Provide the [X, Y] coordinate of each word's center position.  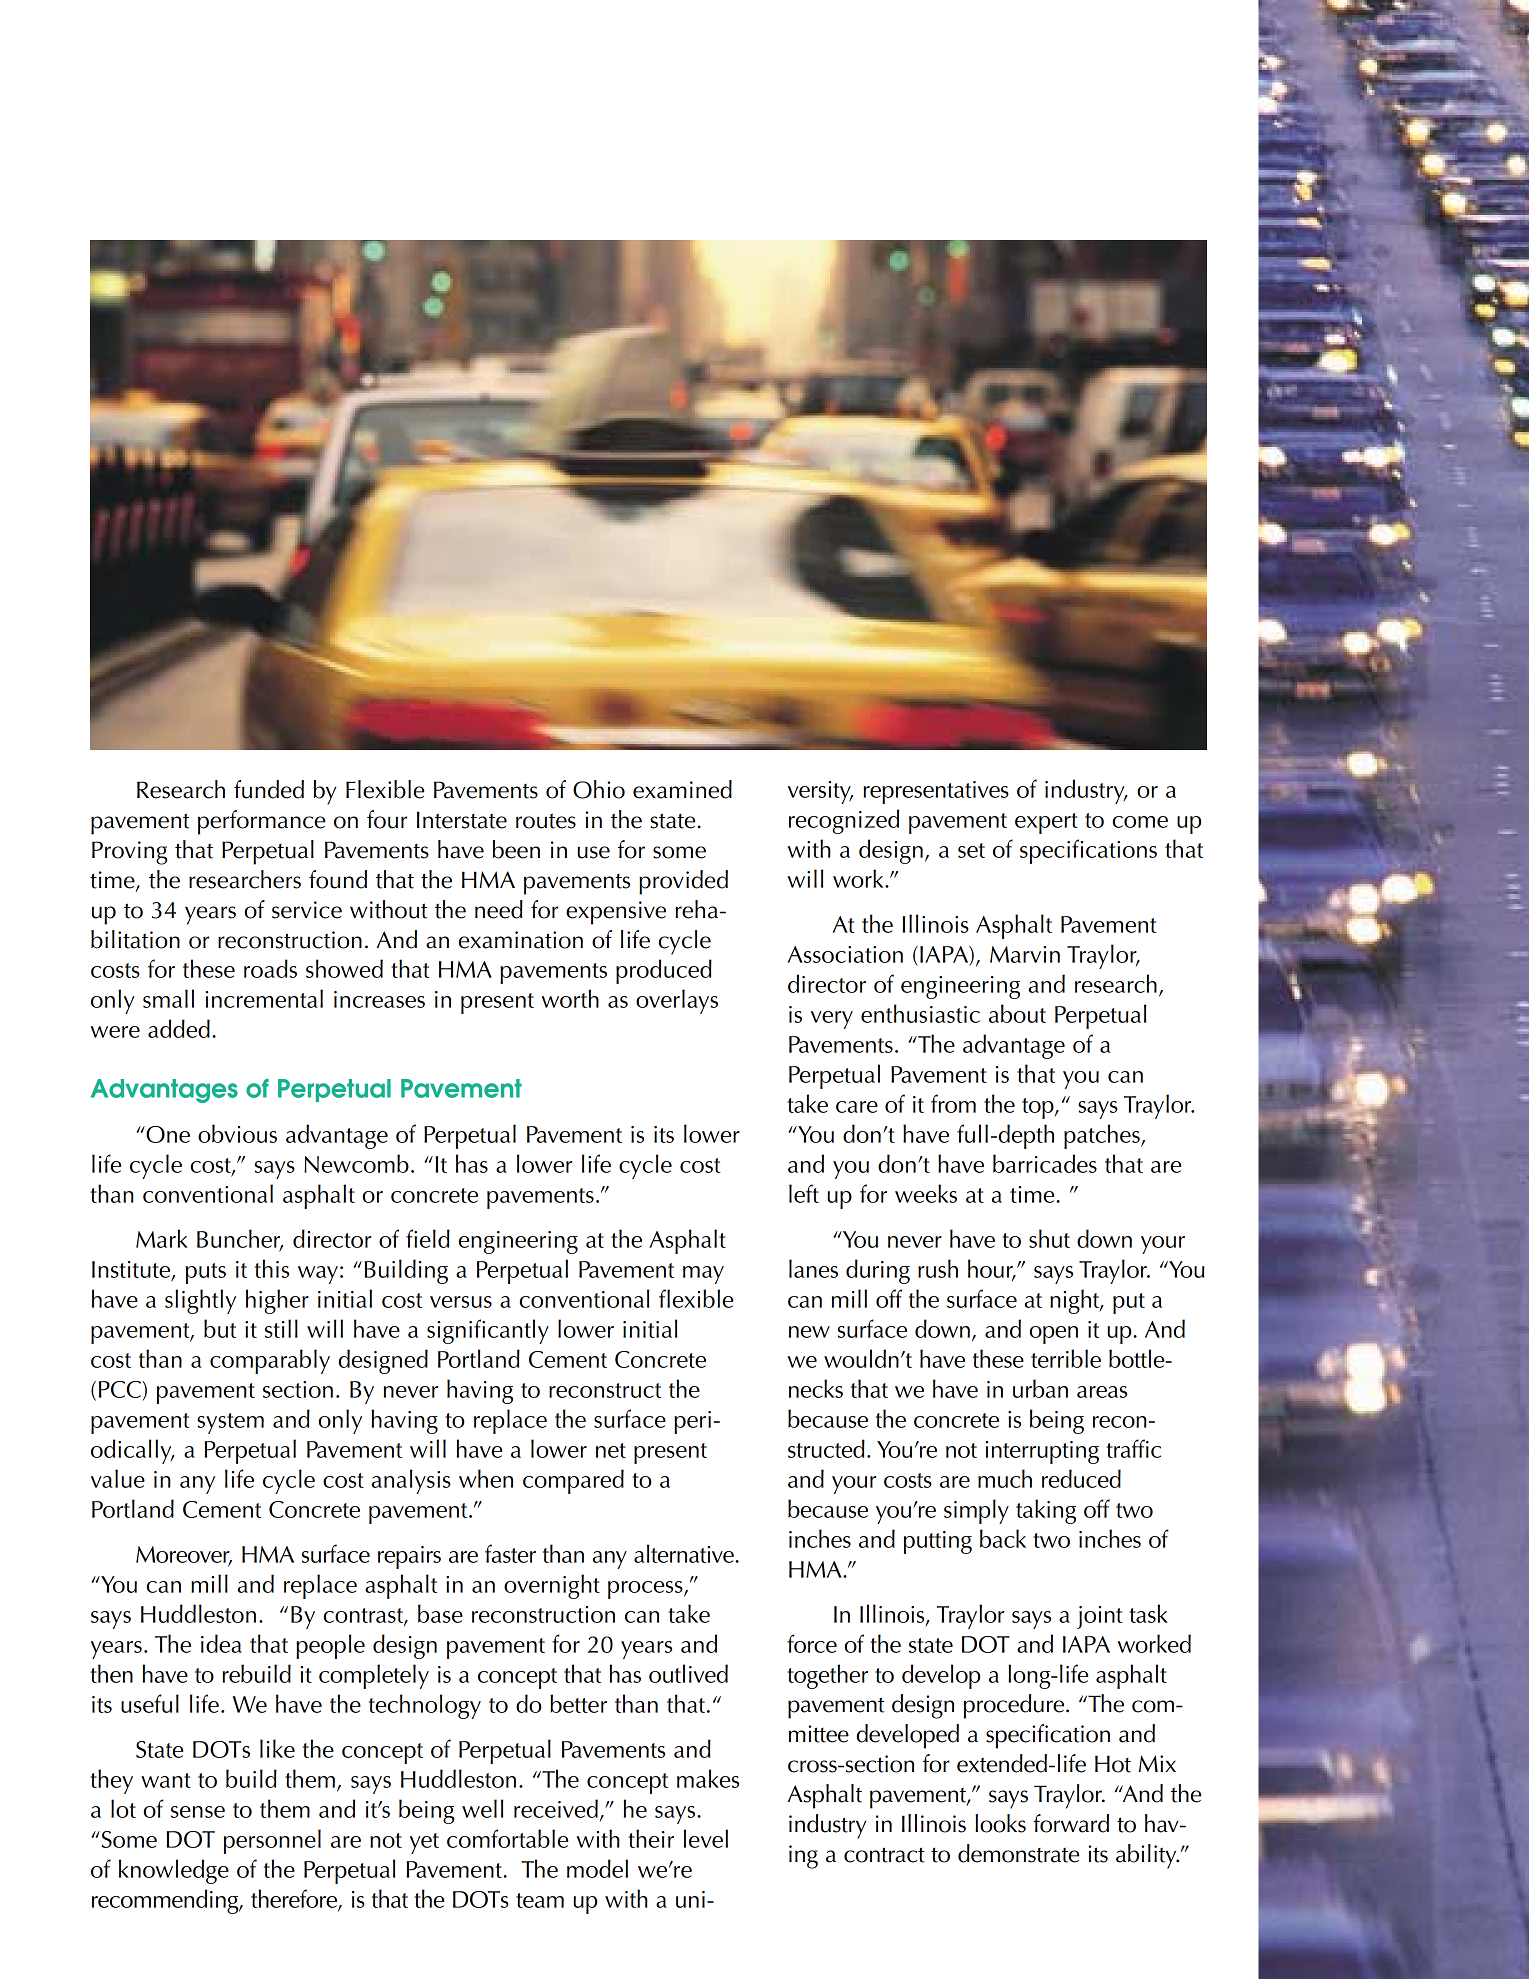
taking [1046, 1511]
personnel [272, 1841]
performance [261, 822]
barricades [1045, 1163]
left [804, 1193]
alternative [685, 1553]
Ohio [599, 789]
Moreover [184, 1555]
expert [1046, 823]
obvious [237, 1133]
